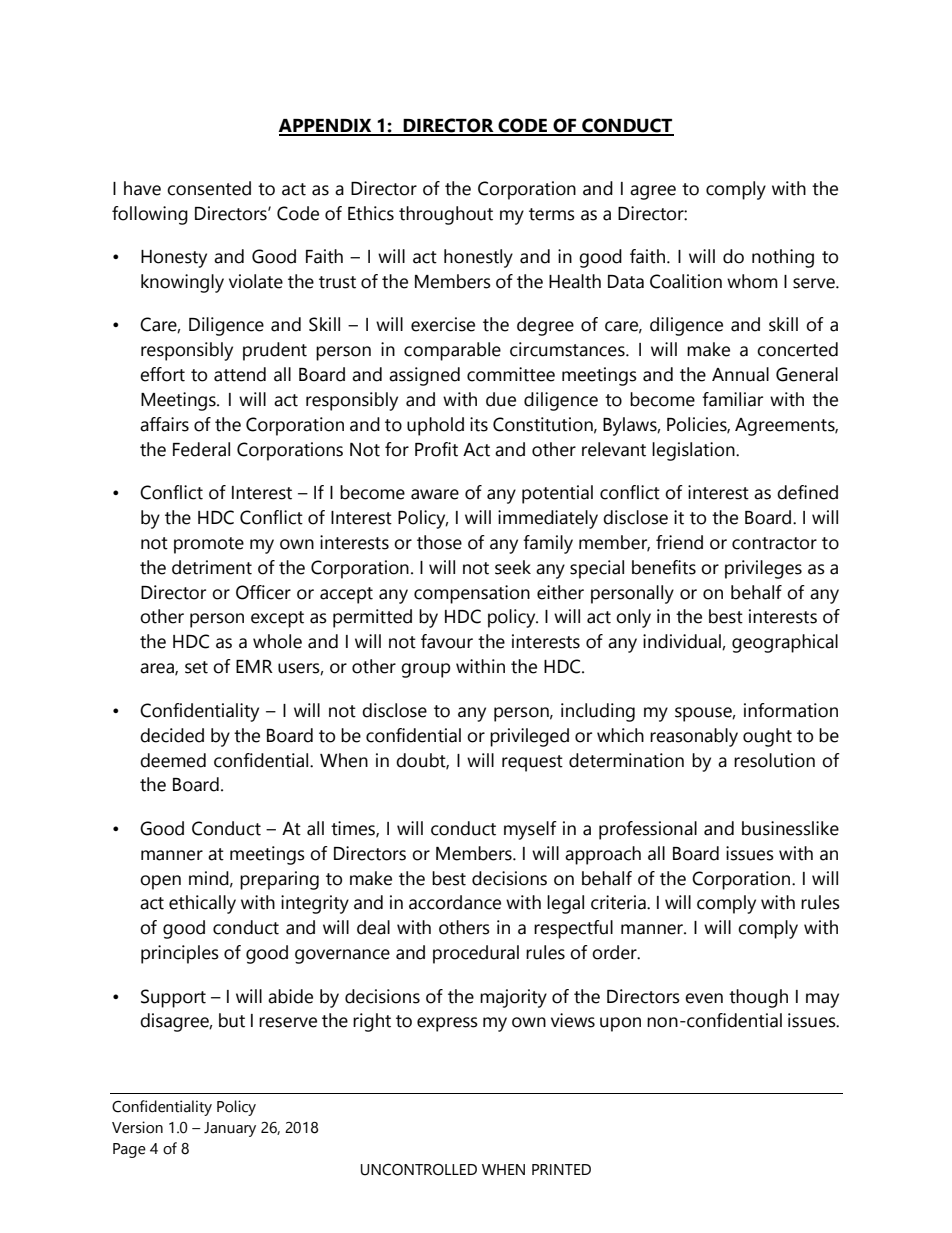 Image resolution: width=952 pixels, height=1233 pixels. What do you see at coordinates (173, 760) in the image?
I see `deemed` at bounding box center [173, 760].
